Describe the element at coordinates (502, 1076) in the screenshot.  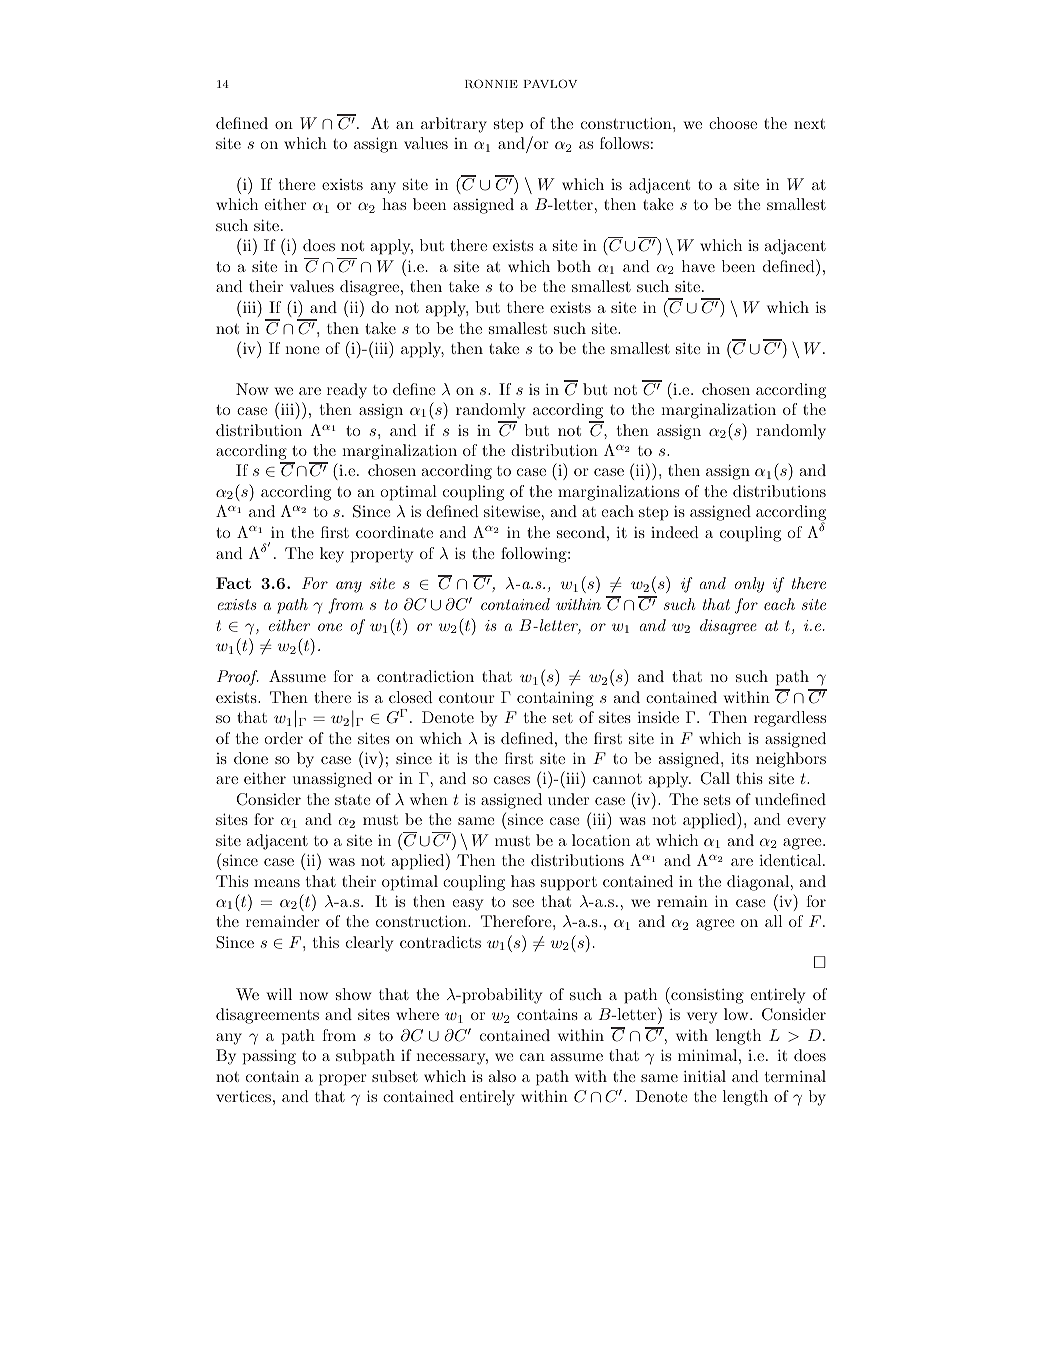
I see `also` at that location.
